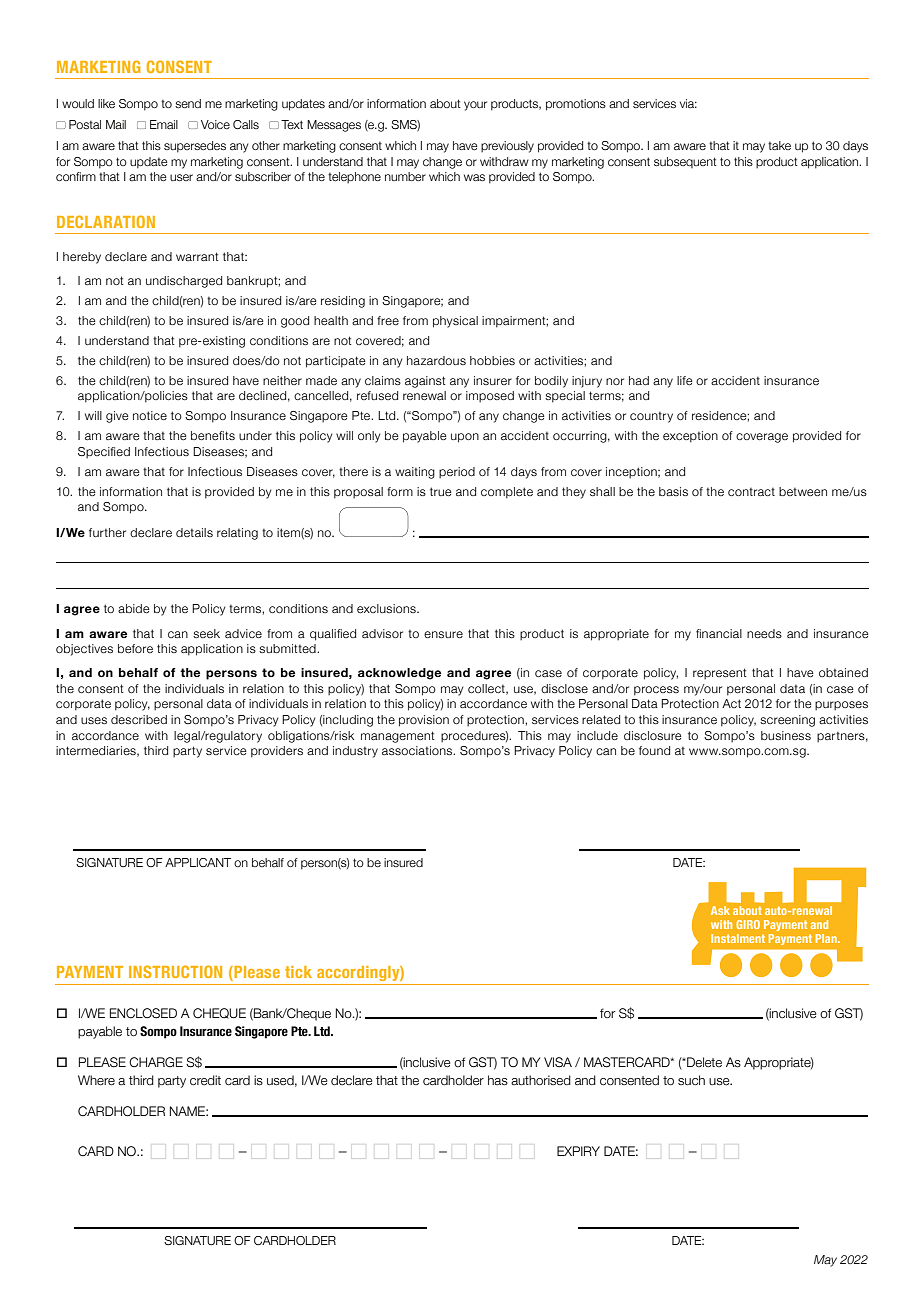 The width and height of the document is (924, 1308). What do you see at coordinates (194, 532) in the document?
I see `details` at bounding box center [194, 532].
